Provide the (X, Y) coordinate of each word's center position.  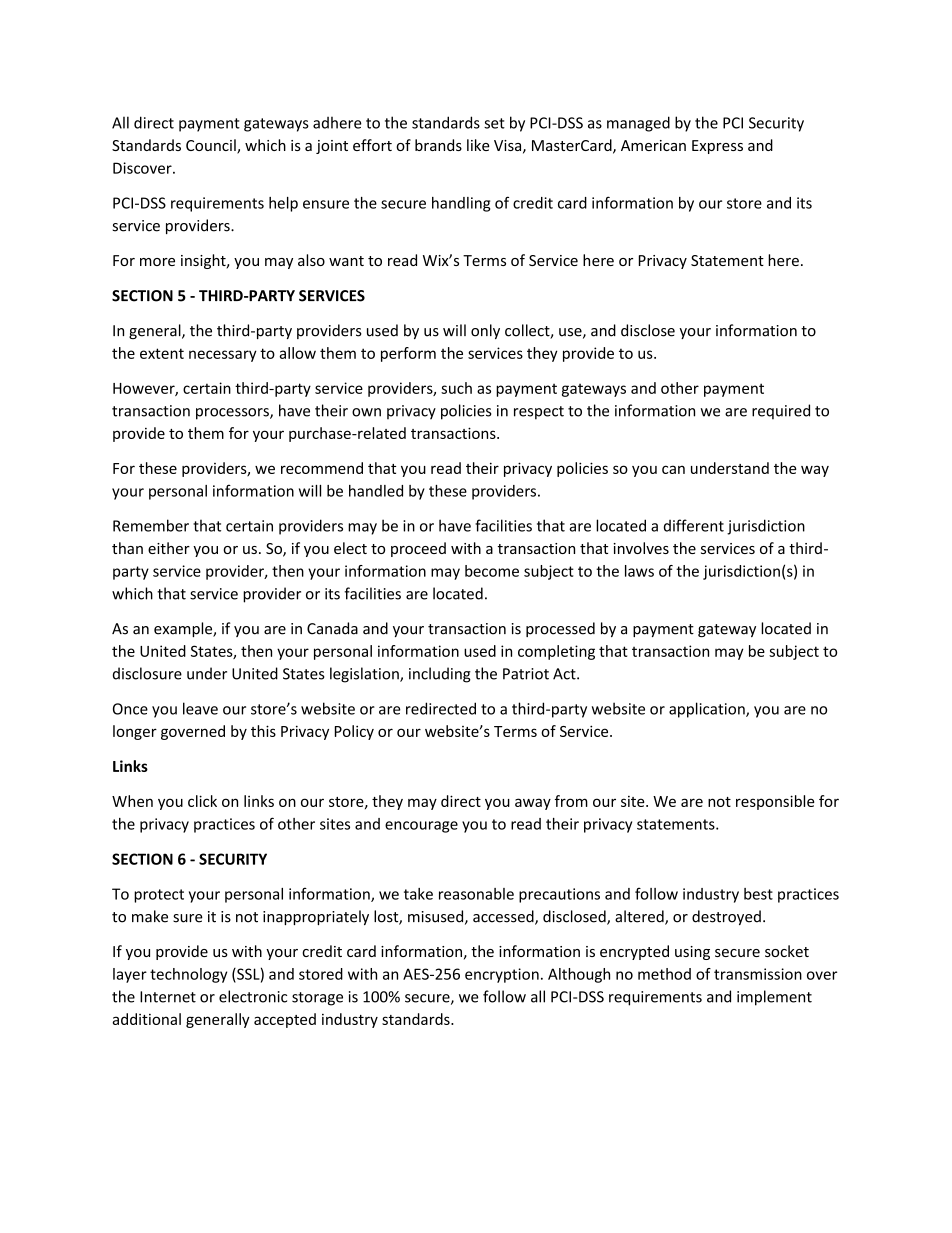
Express (717, 147)
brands (438, 145)
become (492, 571)
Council (212, 146)
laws (639, 571)
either (169, 548)
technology (188, 975)
